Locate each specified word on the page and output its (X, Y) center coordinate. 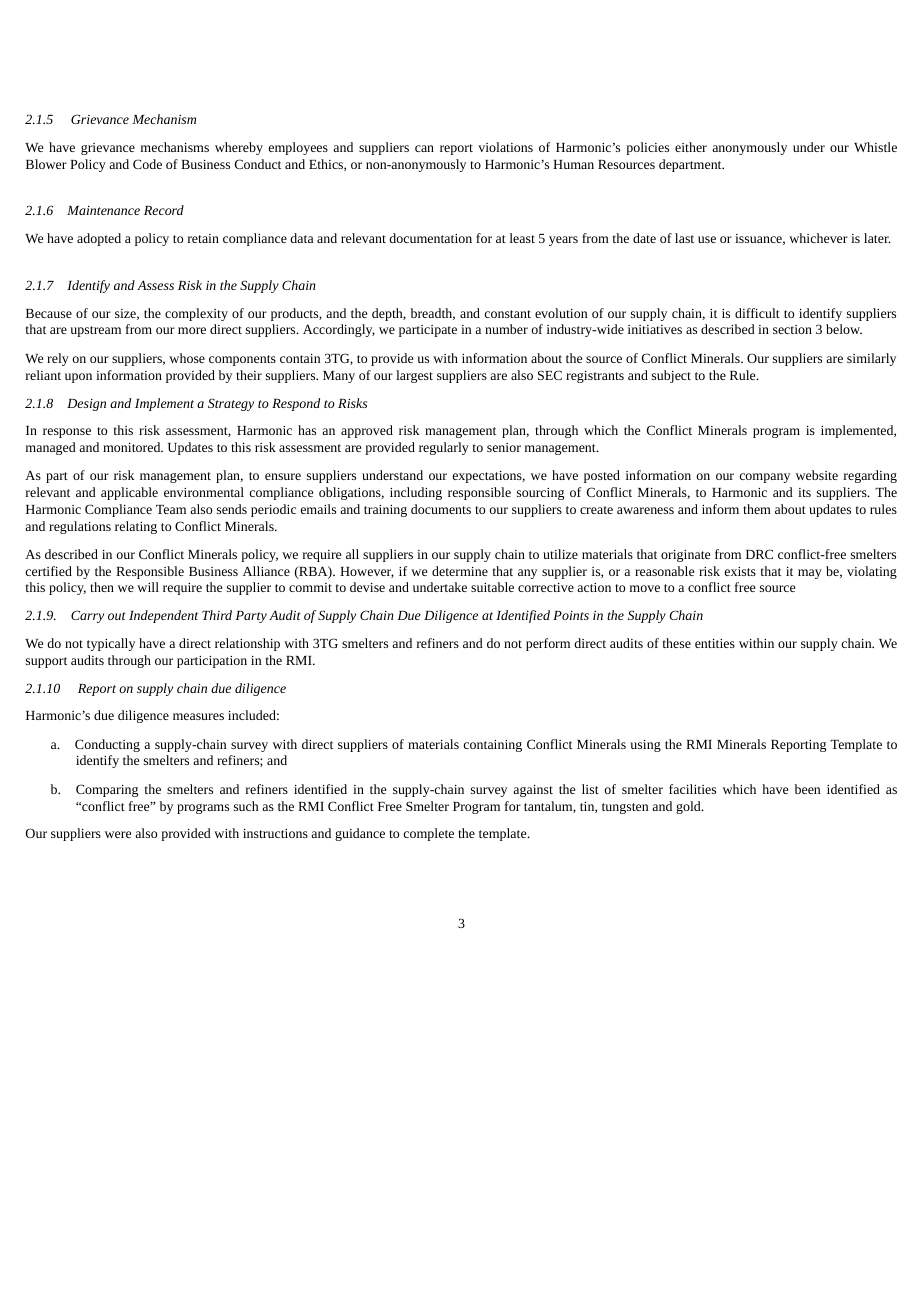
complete (429, 834)
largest (414, 376)
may (810, 574)
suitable (492, 587)
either (691, 147)
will (148, 587)
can (424, 148)
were (118, 834)
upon (78, 378)
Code (147, 164)
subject (671, 376)
